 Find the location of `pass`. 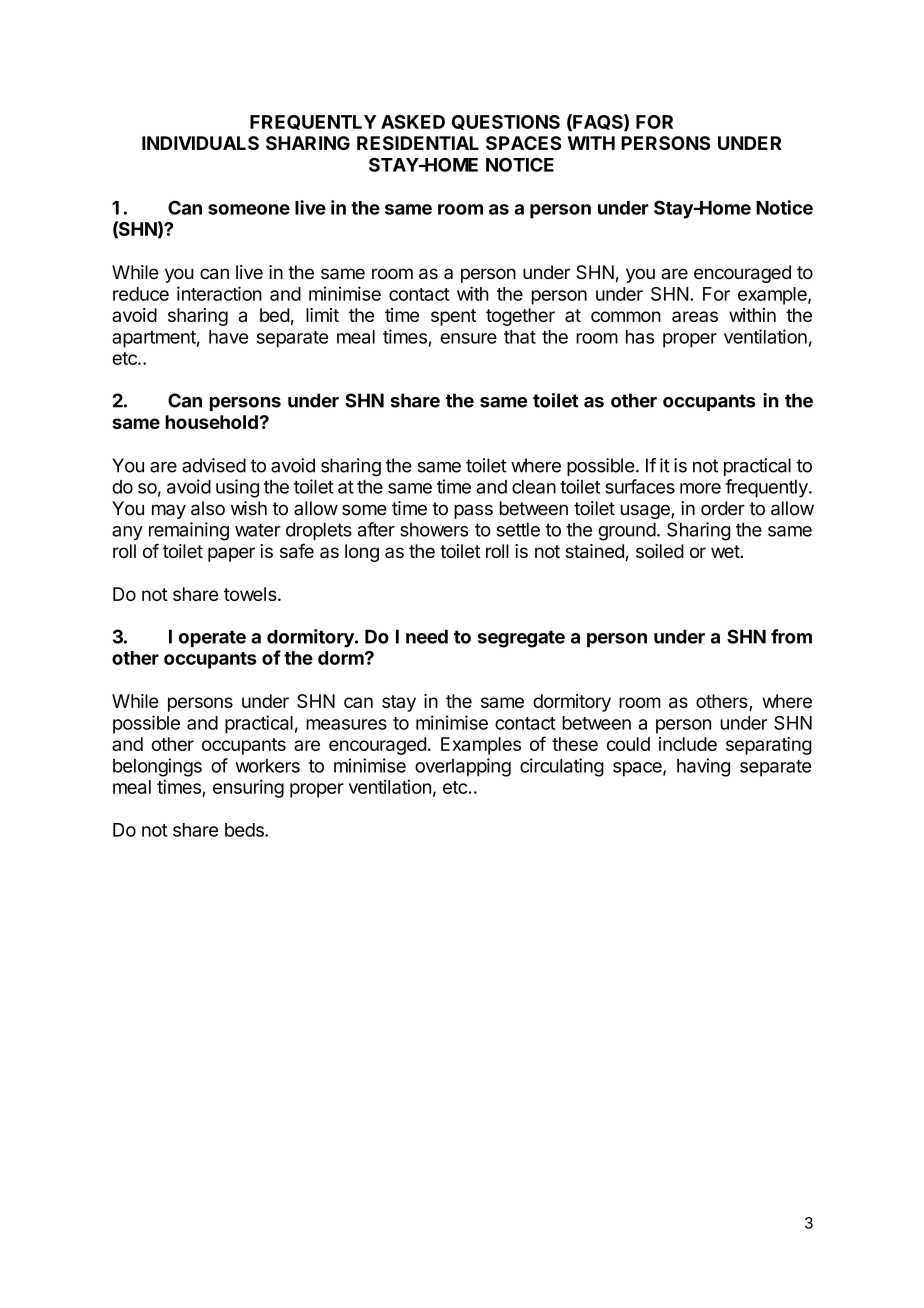

pass is located at coordinates (473, 511).
